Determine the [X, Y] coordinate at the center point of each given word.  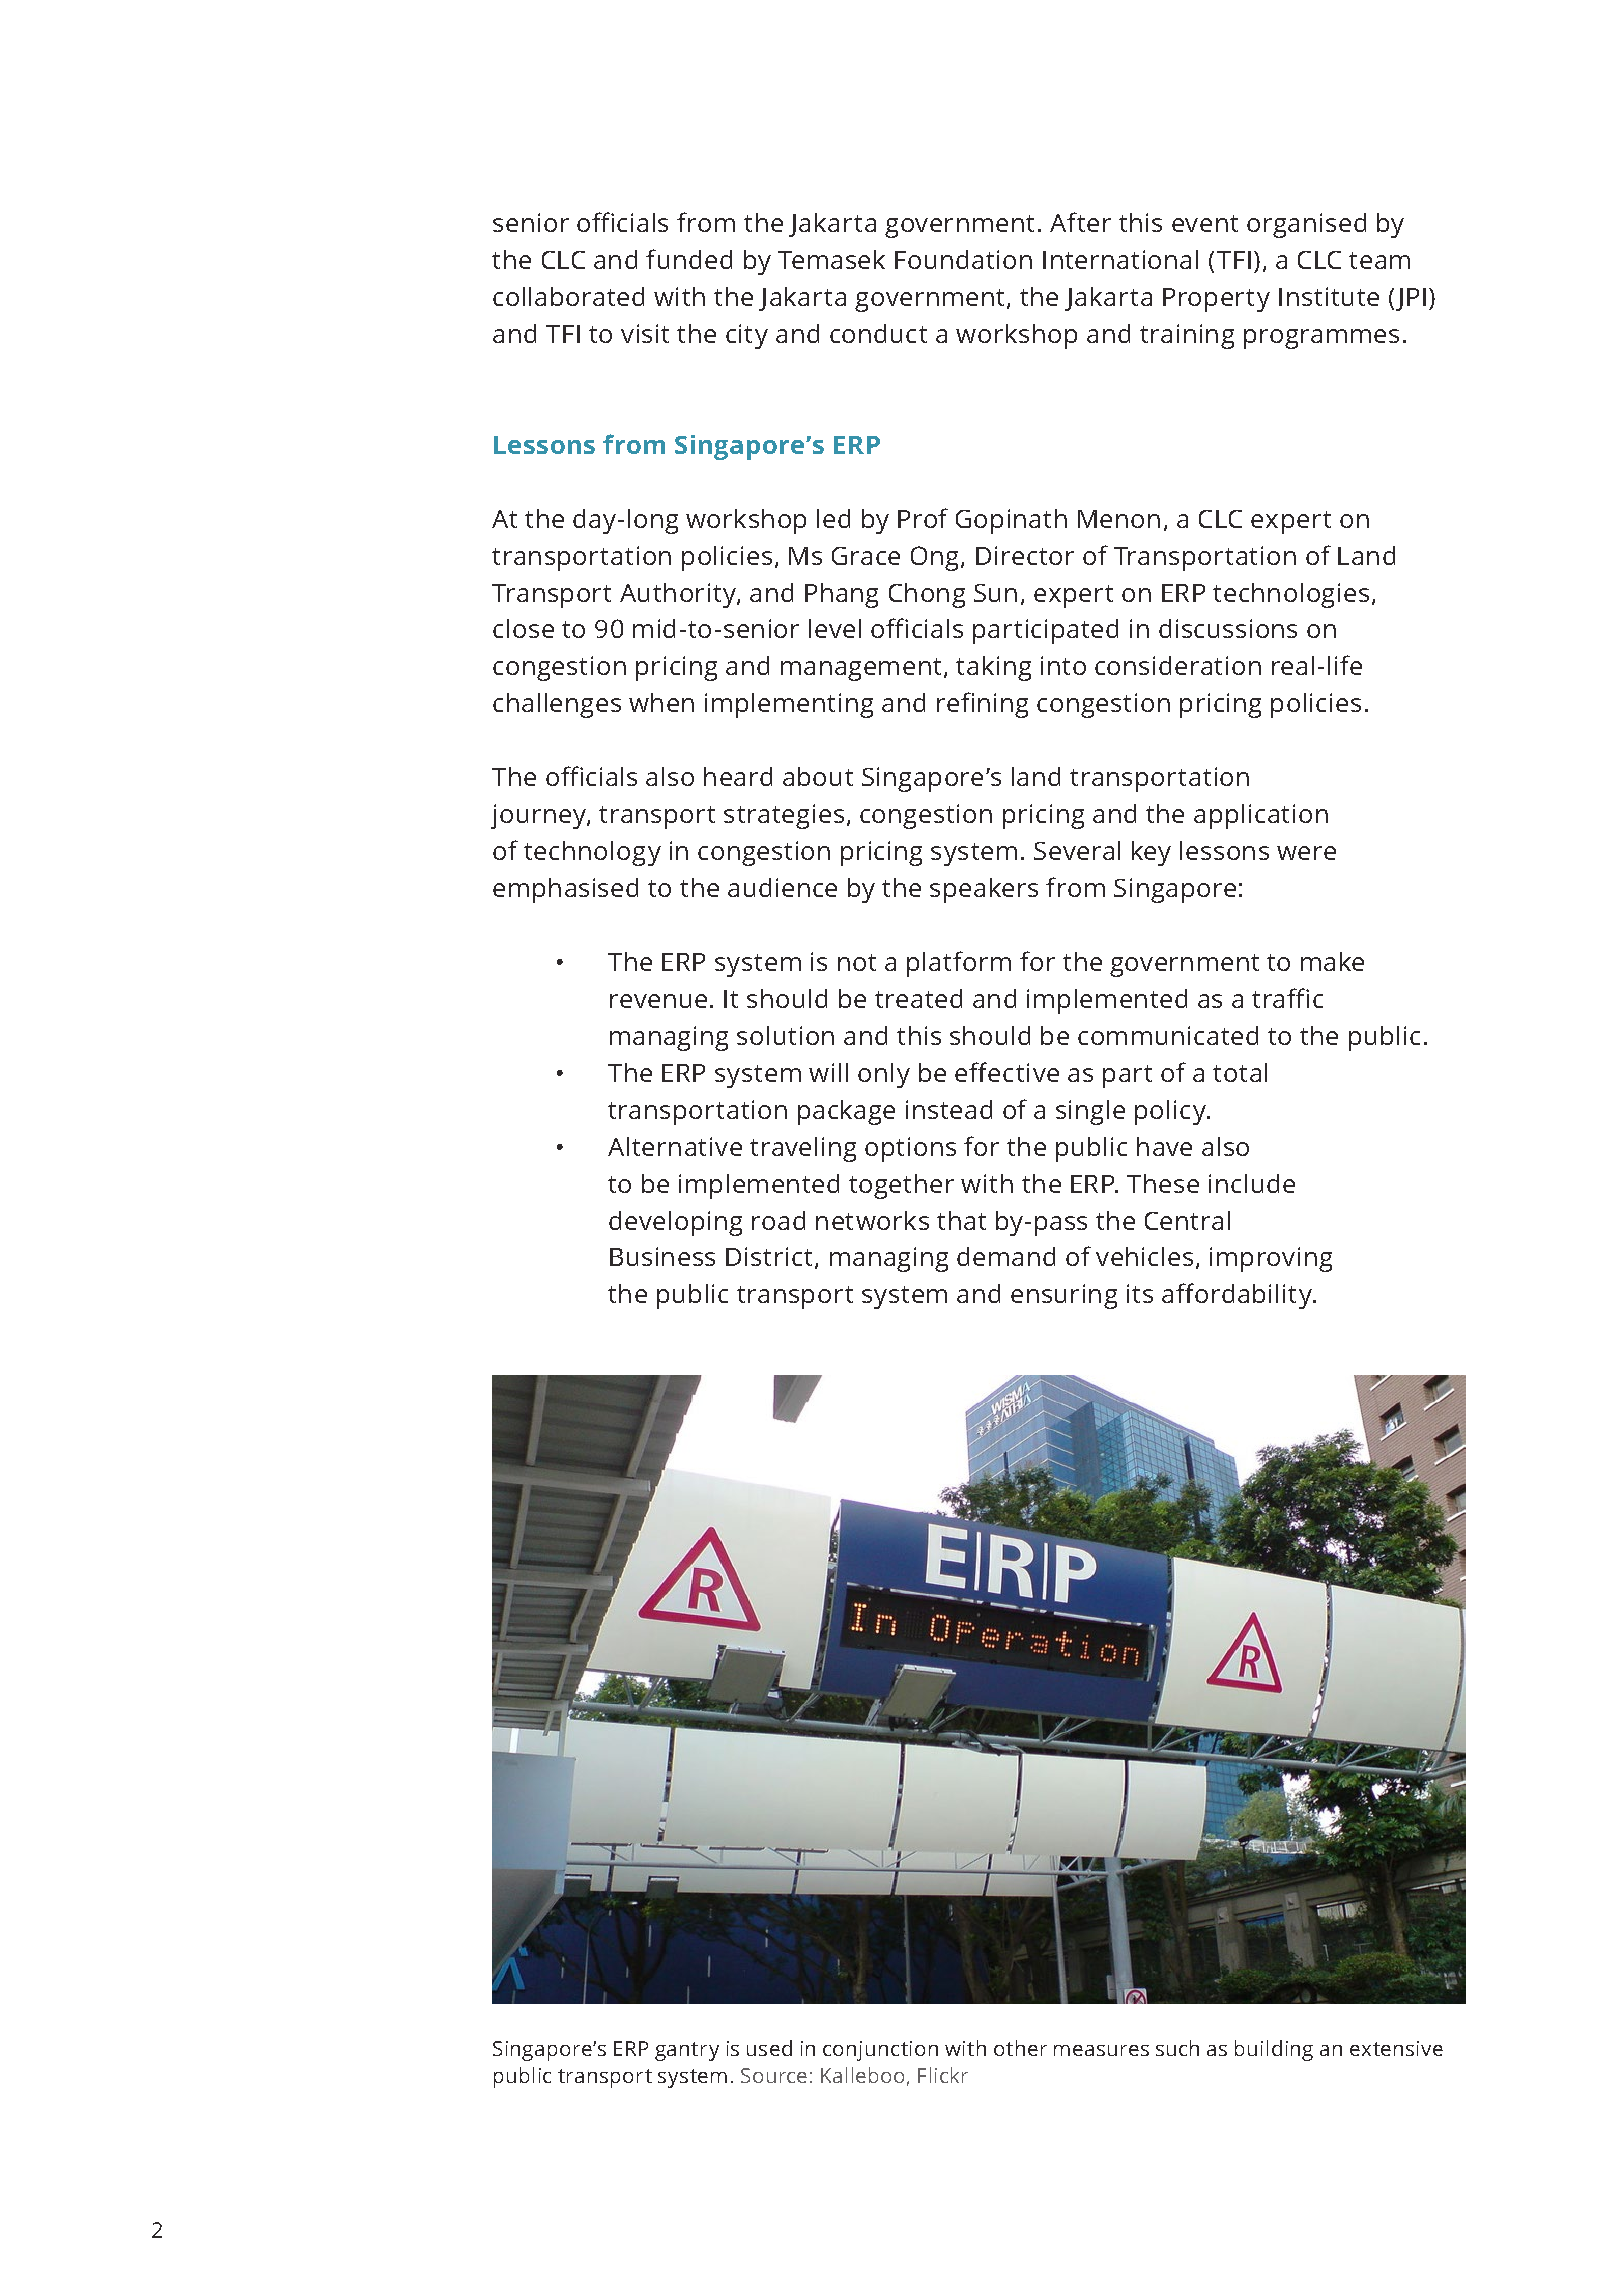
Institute [1329, 296]
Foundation [963, 259]
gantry [687, 2051]
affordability [1238, 1296]
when [661, 702]
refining [982, 705]
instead [949, 1109]
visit [645, 333]
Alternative [675, 1146]
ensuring [1064, 1296]
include [1252, 1183]
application [1261, 816]
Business [662, 1256]
